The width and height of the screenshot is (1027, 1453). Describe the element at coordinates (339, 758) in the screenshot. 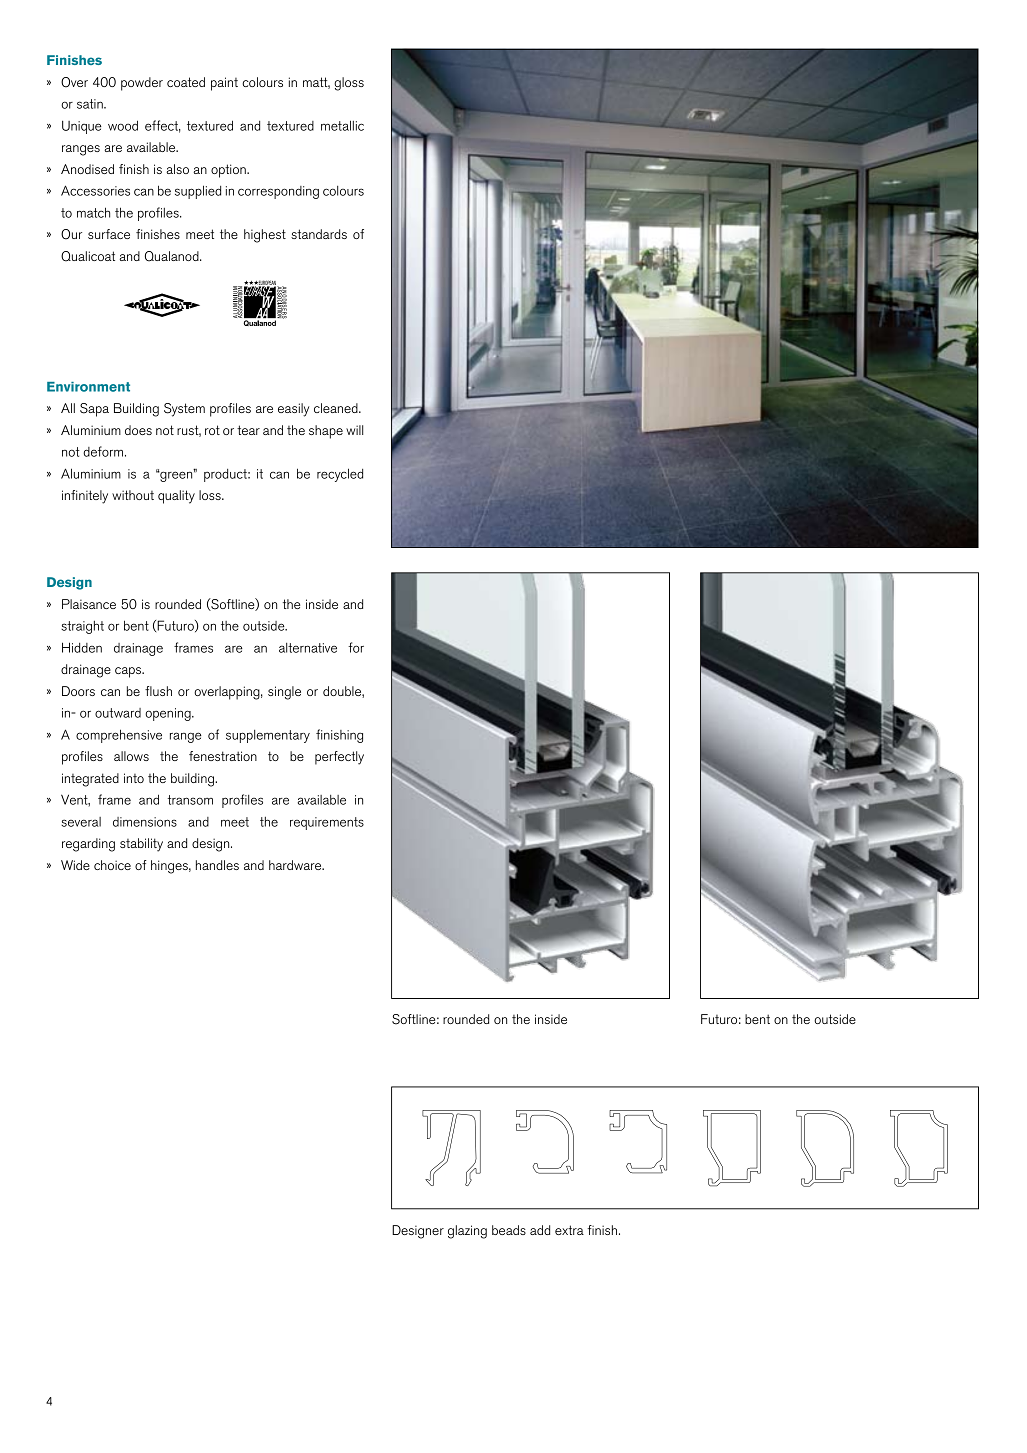

I see `perfectly` at that location.
